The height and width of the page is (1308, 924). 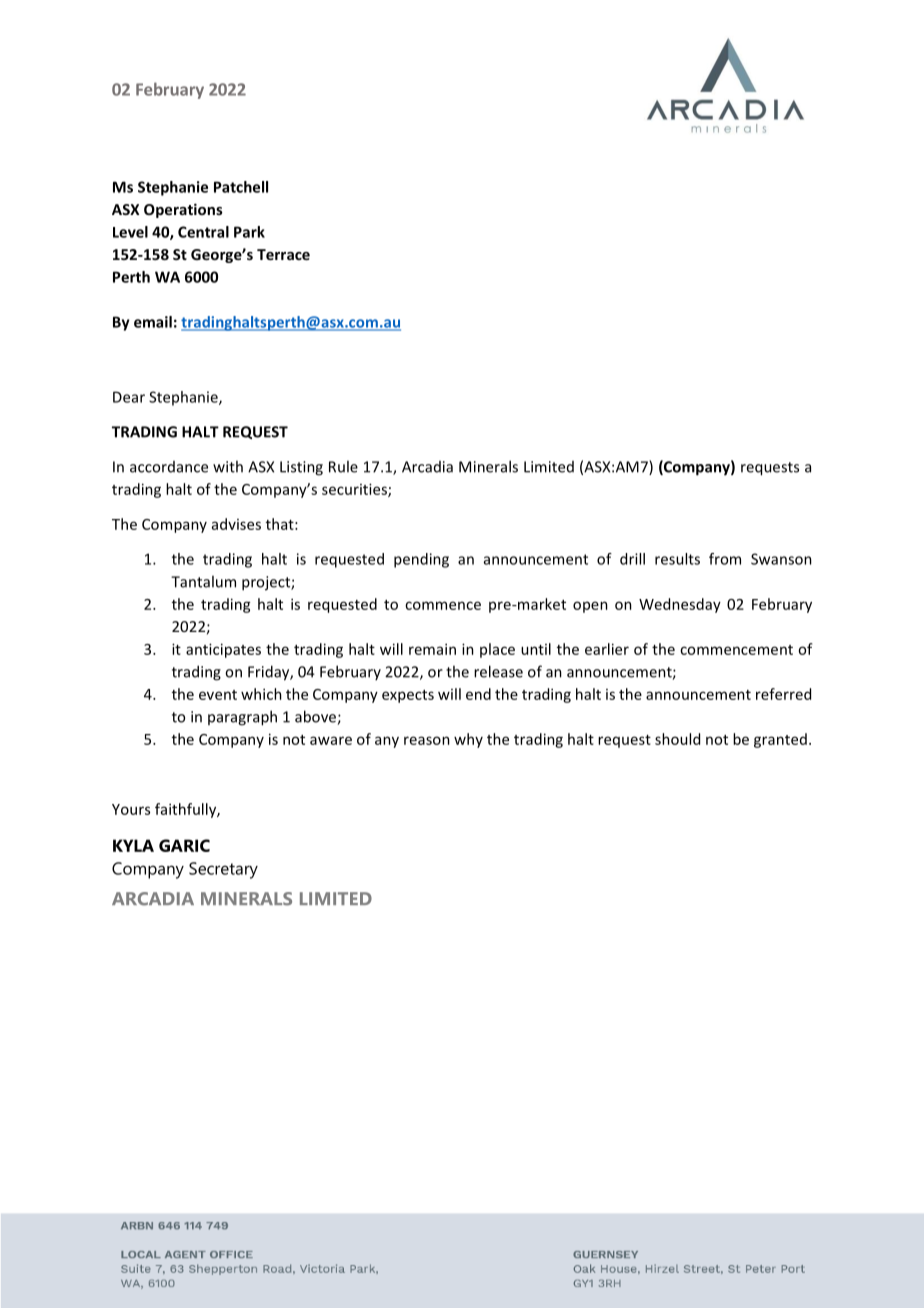 What do you see at coordinates (249, 232) in the page?
I see `Park` at bounding box center [249, 232].
